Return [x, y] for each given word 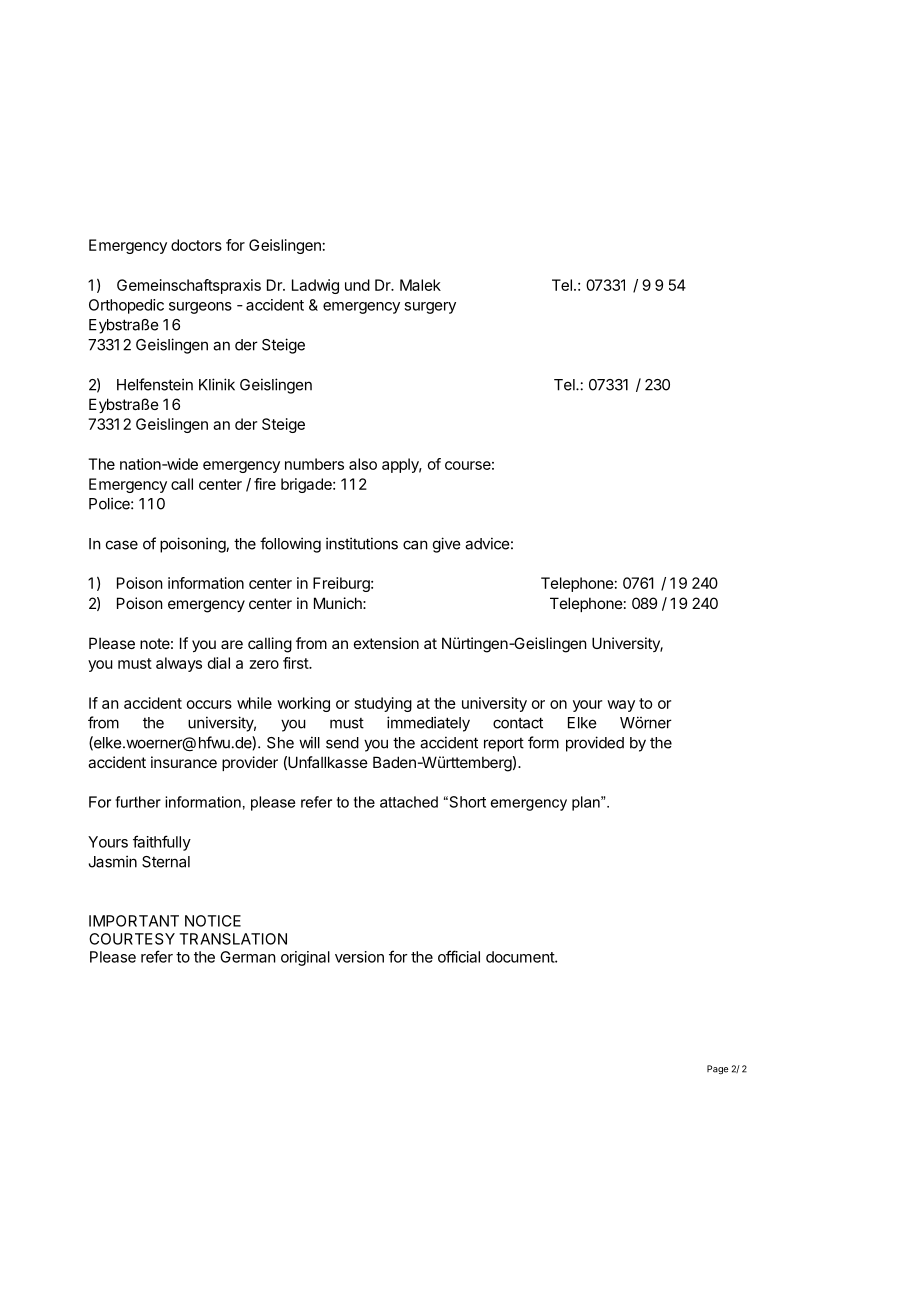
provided [595, 744]
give [447, 545]
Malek [420, 285]
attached [409, 802]
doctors [196, 245]
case [122, 545]
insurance [184, 762]
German [248, 957]
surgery [430, 308]
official [459, 956]
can [415, 545]
